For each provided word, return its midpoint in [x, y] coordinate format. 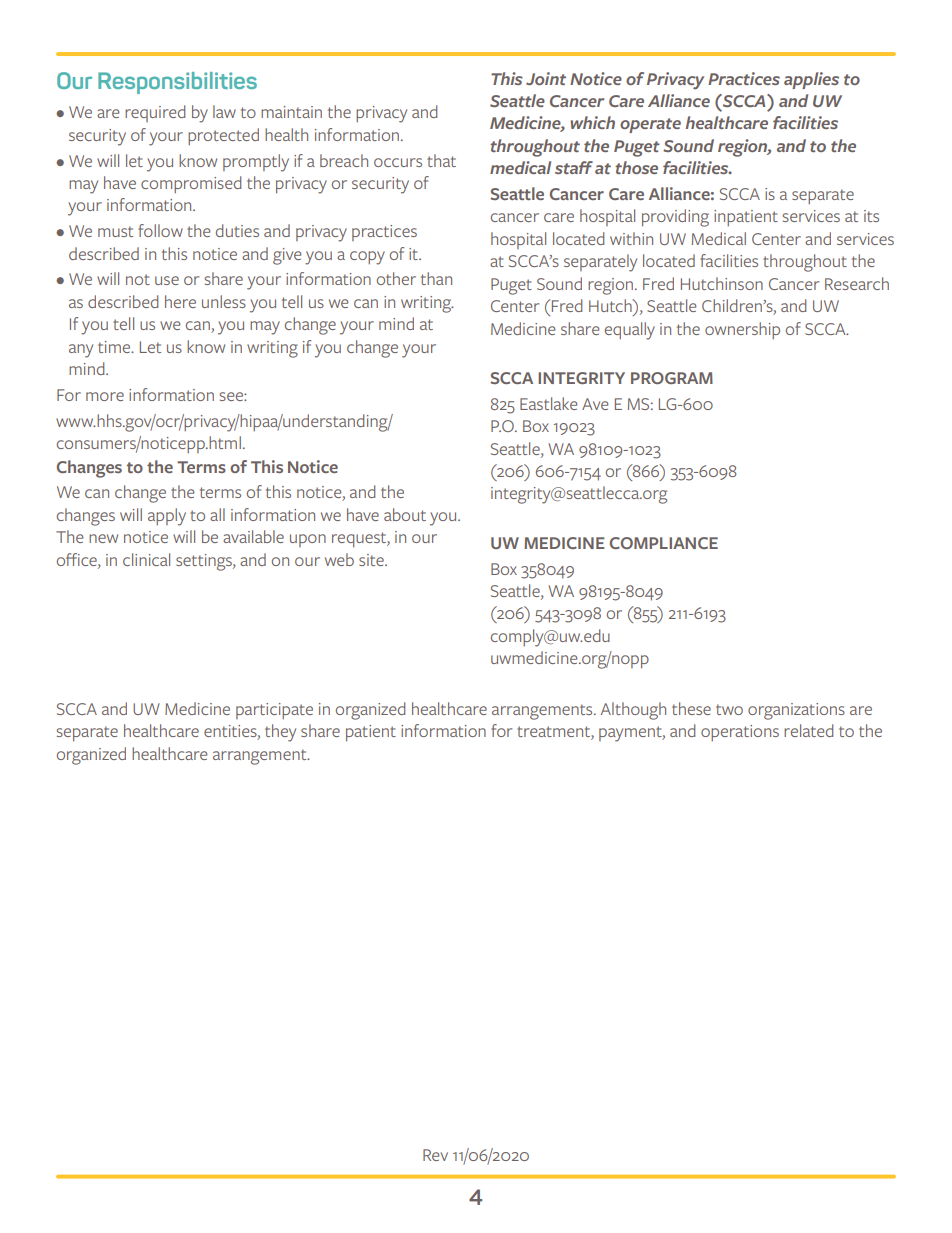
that [441, 160]
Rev [435, 1155]
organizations [796, 711]
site [372, 560]
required [155, 113]
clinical [146, 559]
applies [811, 80]
